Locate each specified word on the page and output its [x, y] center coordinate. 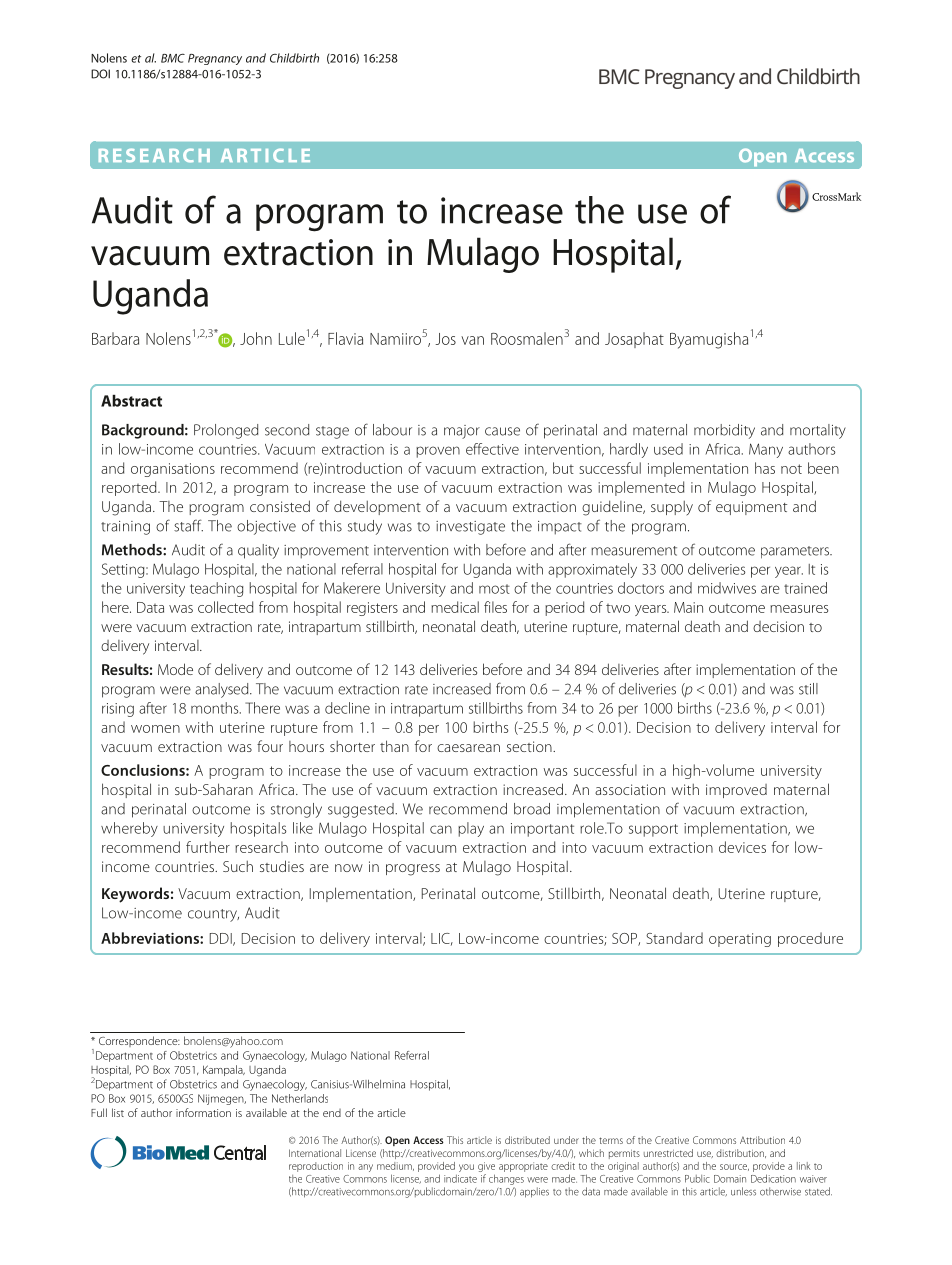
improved [736, 791]
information [203, 1112]
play [471, 829]
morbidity [724, 431]
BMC [173, 58]
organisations [173, 470]
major [462, 432]
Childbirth [294, 58]
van [472, 340]
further [208, 847]
